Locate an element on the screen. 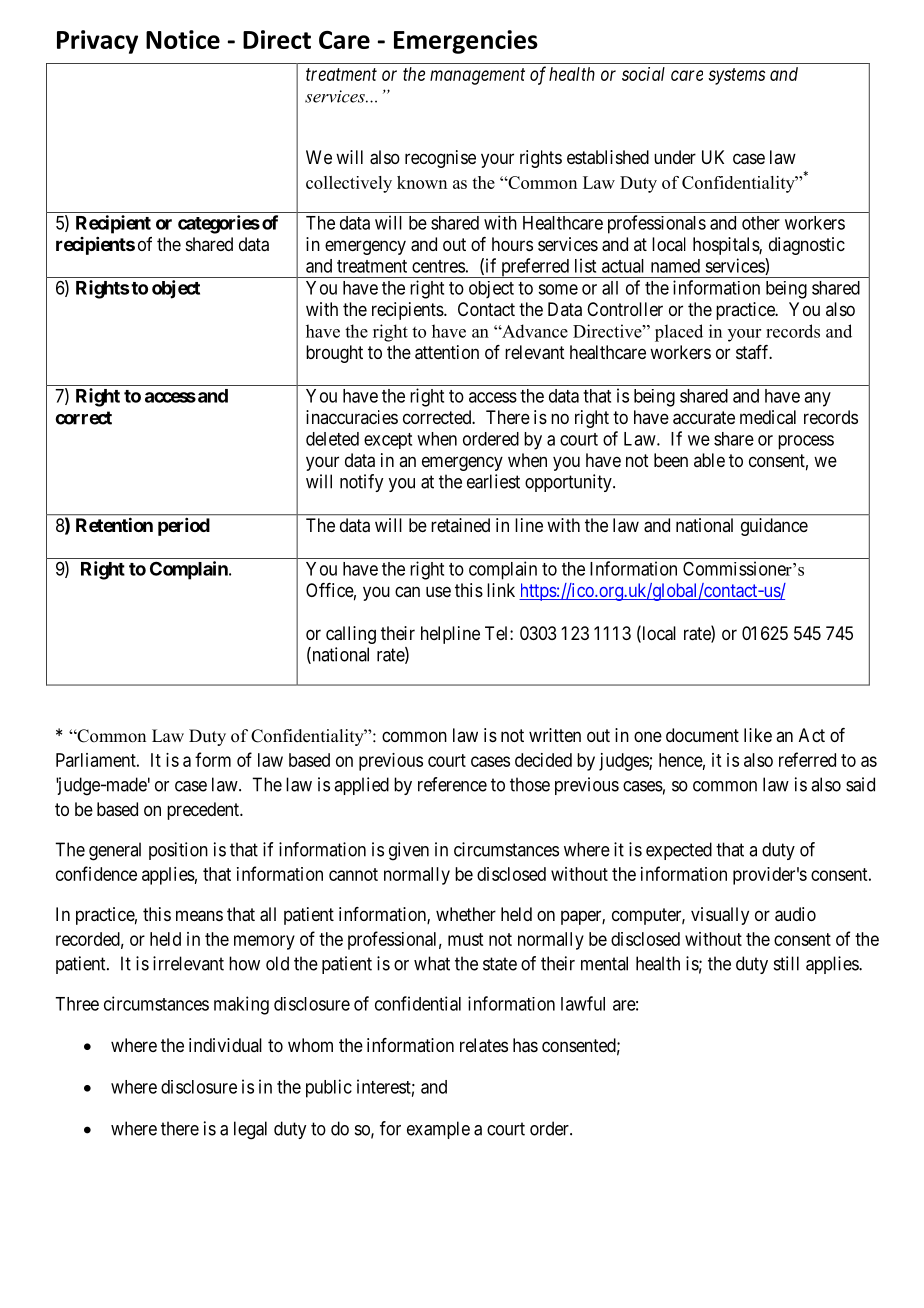 The width and height of the screenshot is (924, 1308). like is located at coordinates (758, 735).
